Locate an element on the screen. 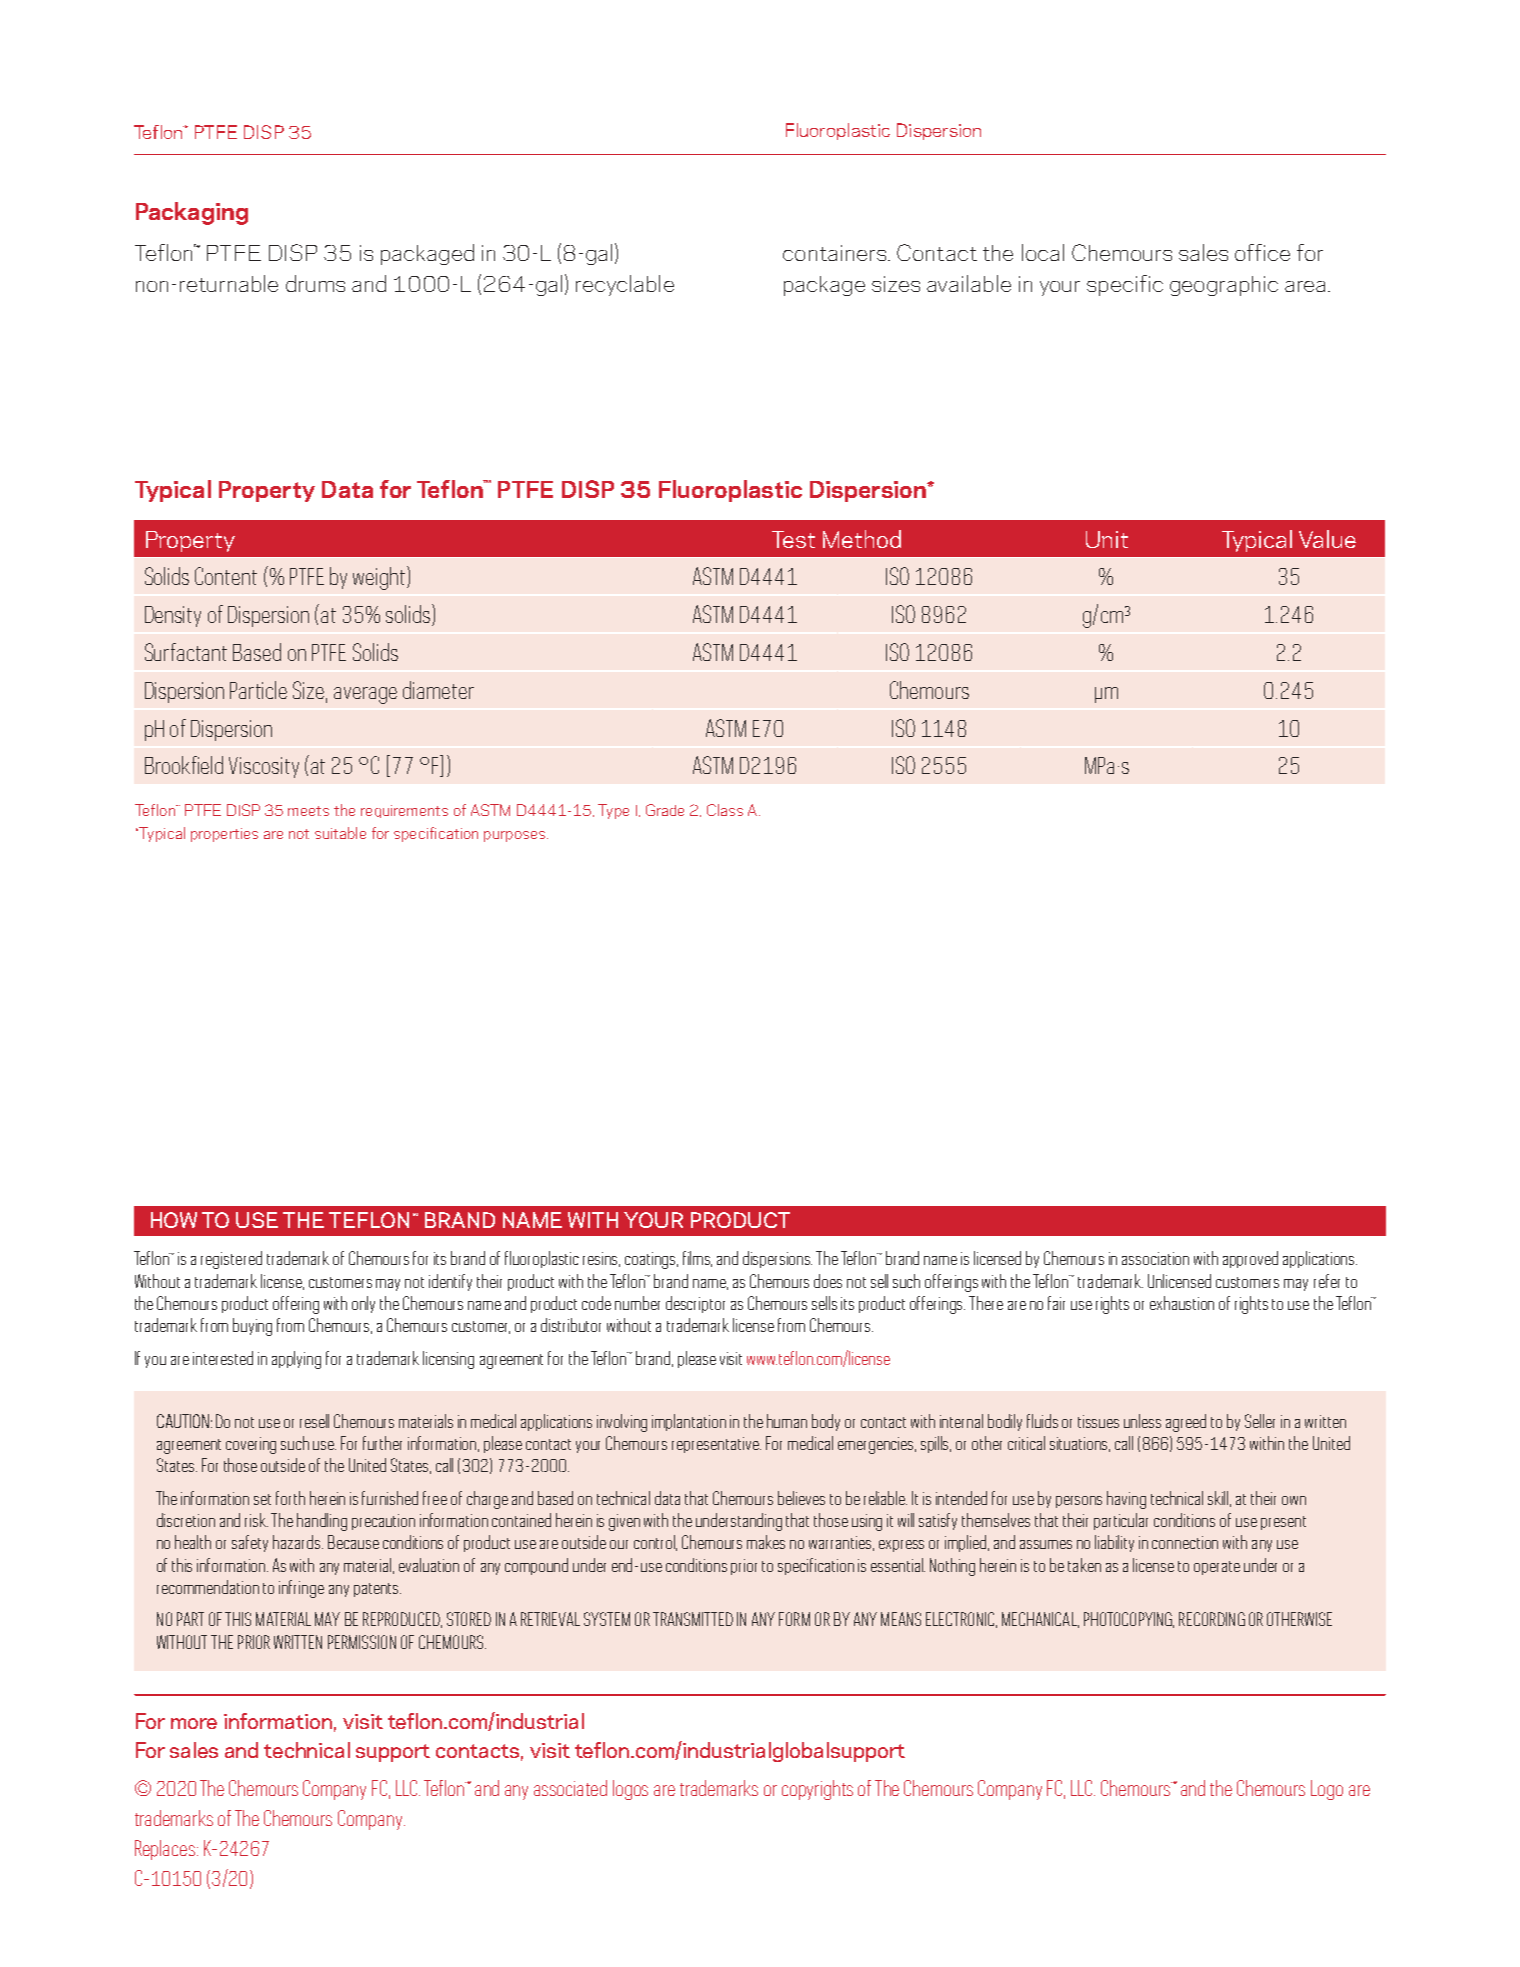 The width and height of the screenshot is (1520, 1967). Value is located at coordinates (1327, 539).
